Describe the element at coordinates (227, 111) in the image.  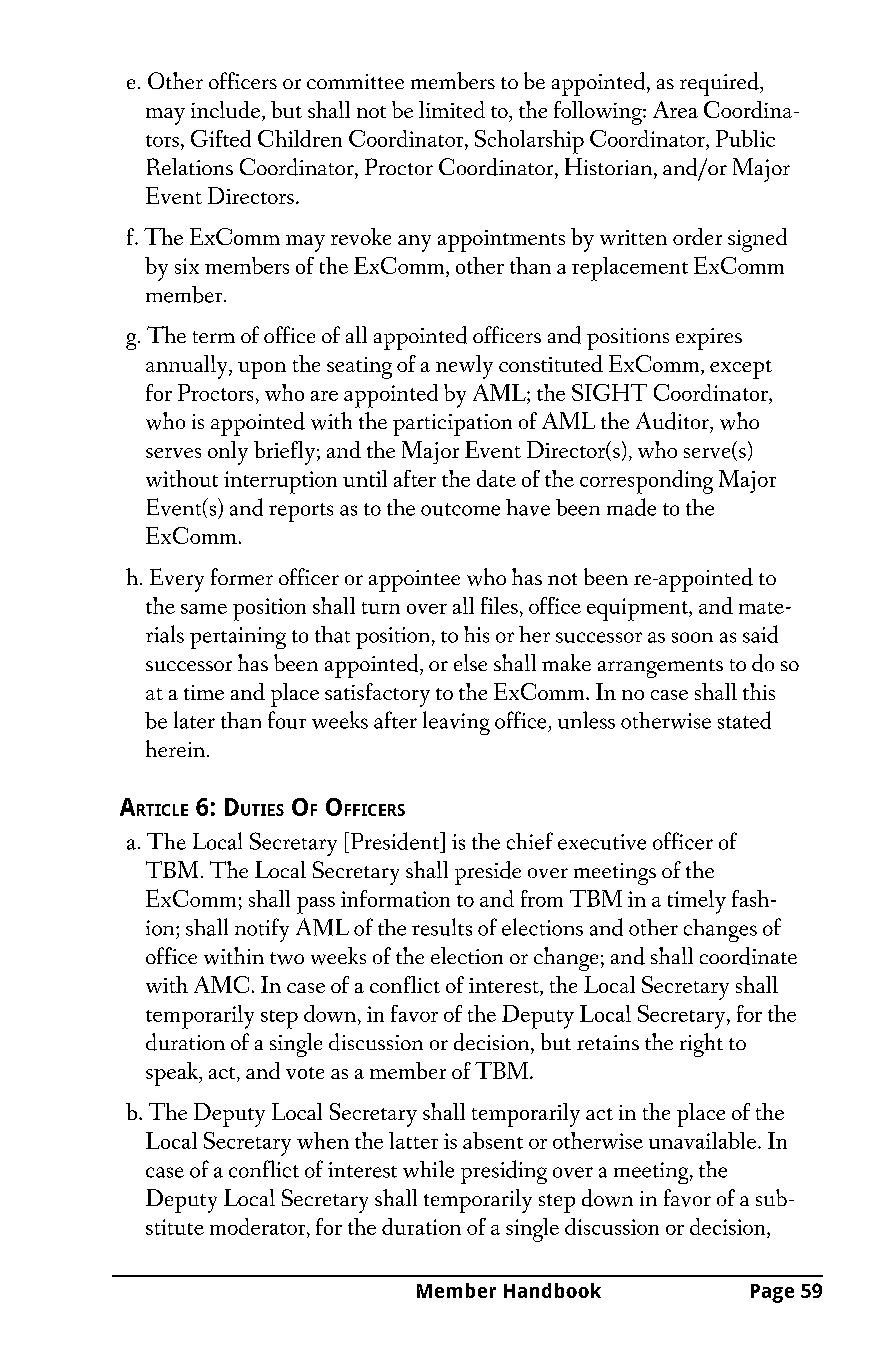
I see `include` at that location.
